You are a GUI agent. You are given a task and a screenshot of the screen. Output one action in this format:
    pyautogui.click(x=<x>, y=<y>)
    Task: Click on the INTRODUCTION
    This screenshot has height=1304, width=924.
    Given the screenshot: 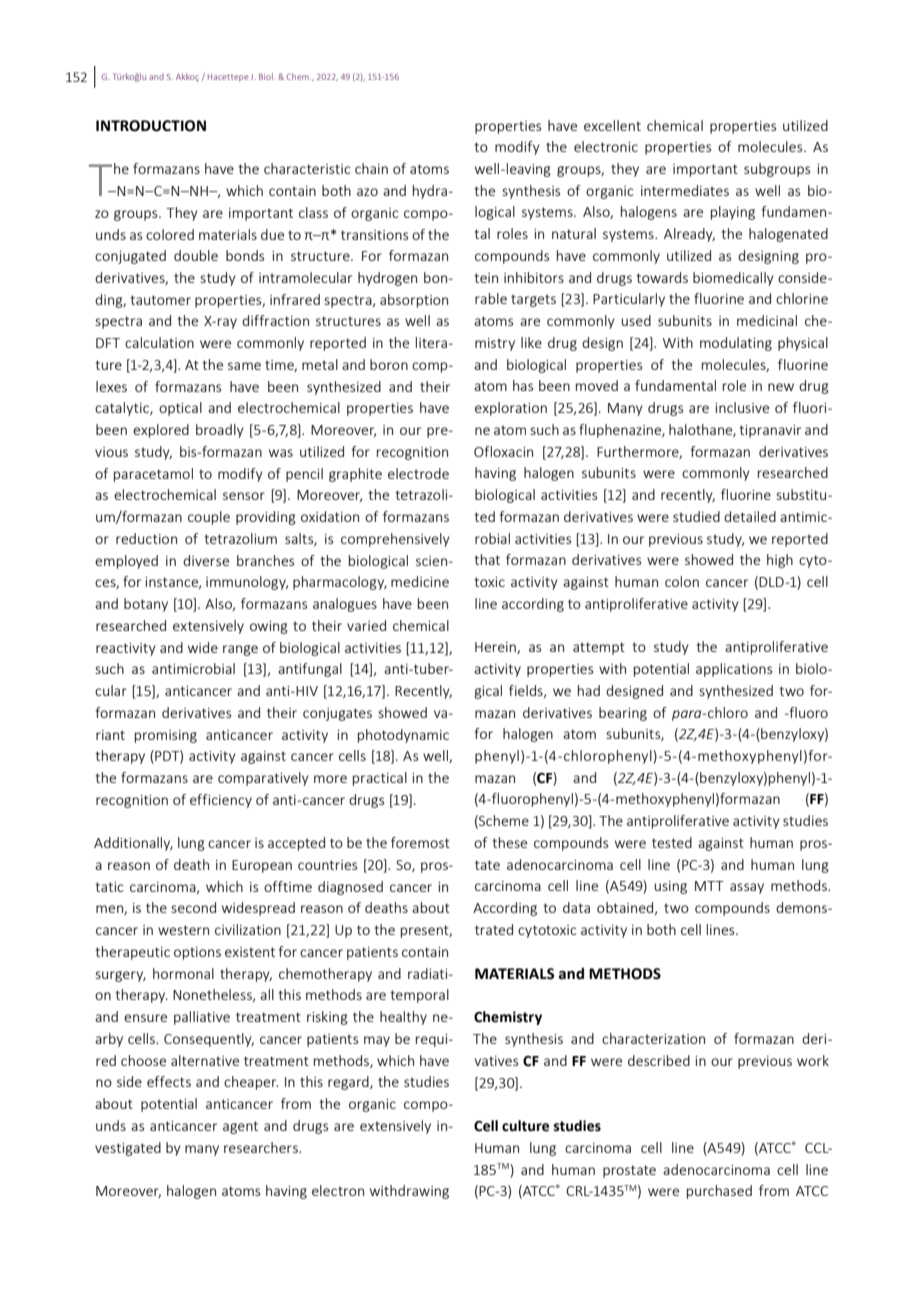 What is the action you would take?
    pyautogui.click(x=151, y=126)
